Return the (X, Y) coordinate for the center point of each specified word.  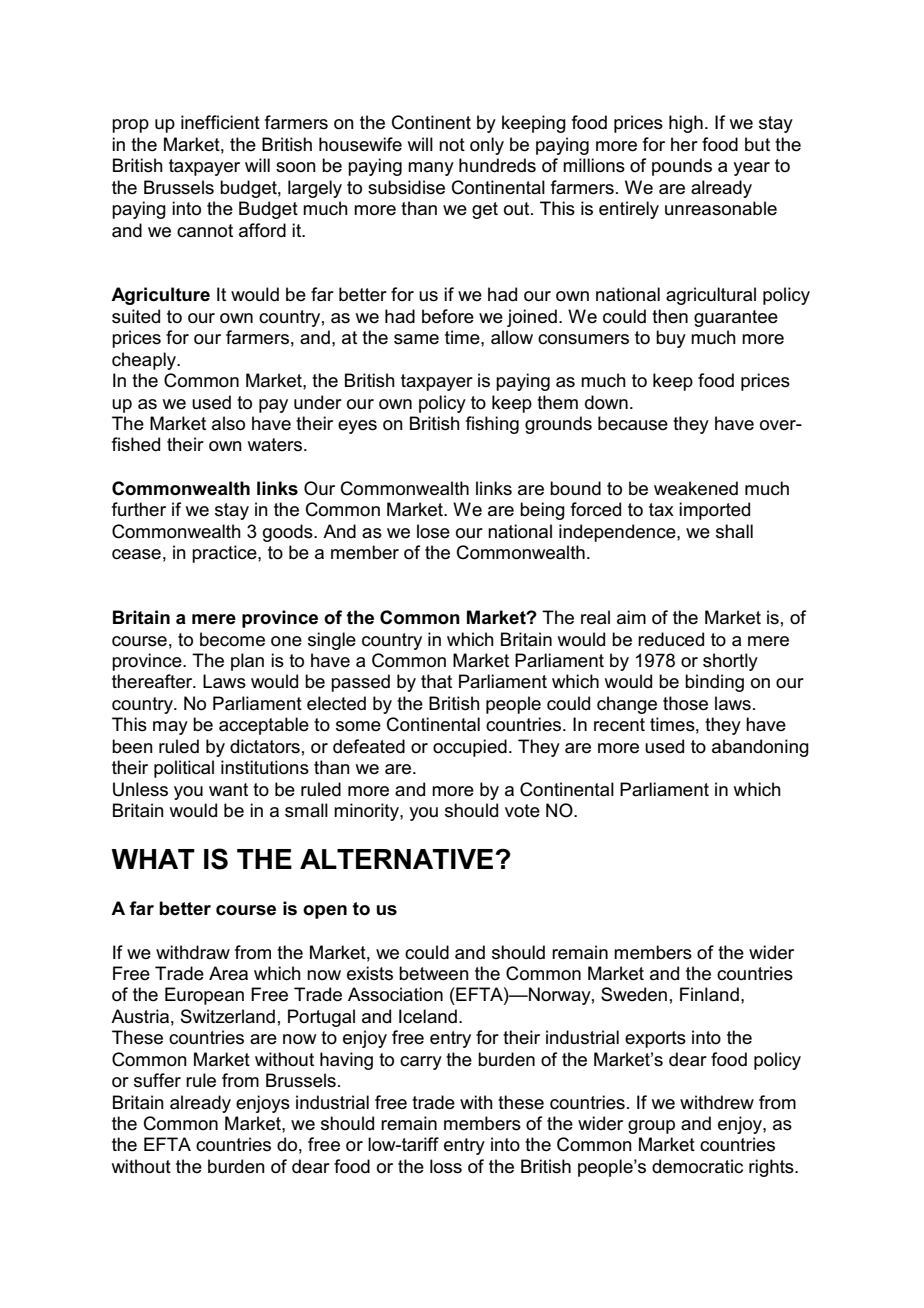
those (685, 703)
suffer (157, 1080)
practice (225, 554)
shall (734, 531)
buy (671, 339)
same (416, 339)
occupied (470, 748)
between (434, 973)
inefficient (220, 122)
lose (433, 531)
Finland (709, 994)
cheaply (145, 361)
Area (228, 973)
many (431, 169)
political (184, 769)
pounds (682, 167)
